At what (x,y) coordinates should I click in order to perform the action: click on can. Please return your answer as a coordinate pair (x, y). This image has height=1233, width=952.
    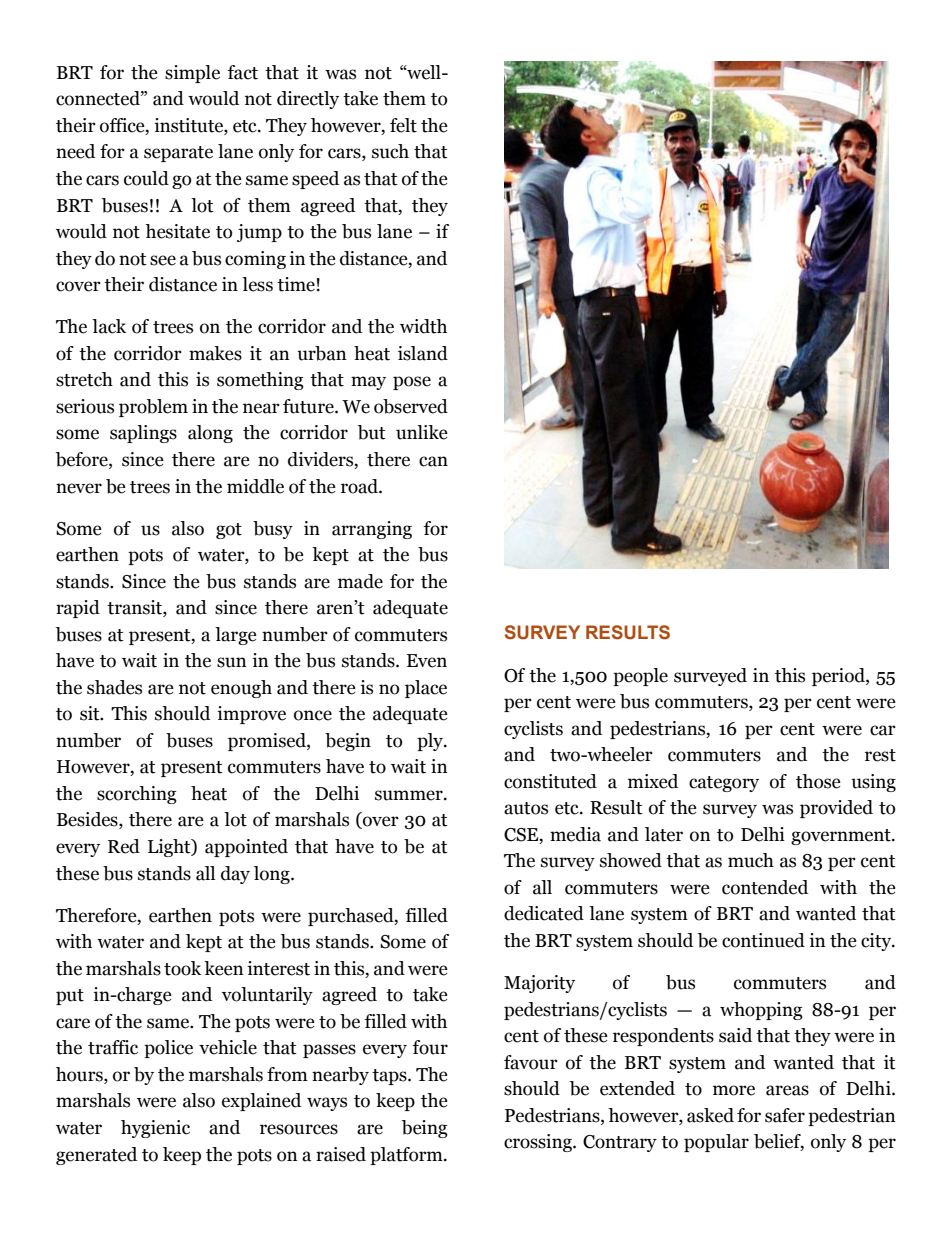
    Looking at the image, I should click on (433, 461).
